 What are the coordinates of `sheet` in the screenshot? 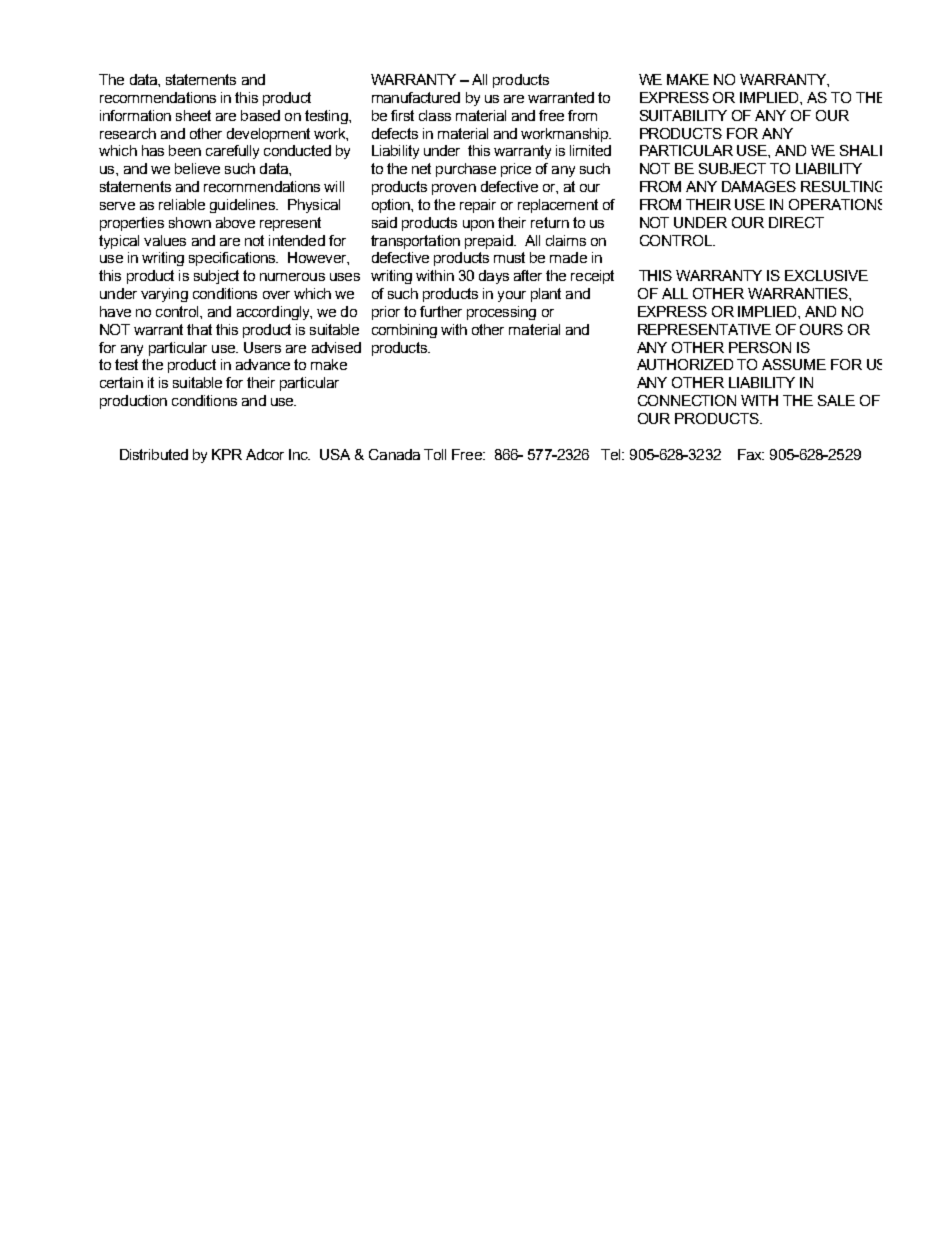 It's located at (193, 115).
